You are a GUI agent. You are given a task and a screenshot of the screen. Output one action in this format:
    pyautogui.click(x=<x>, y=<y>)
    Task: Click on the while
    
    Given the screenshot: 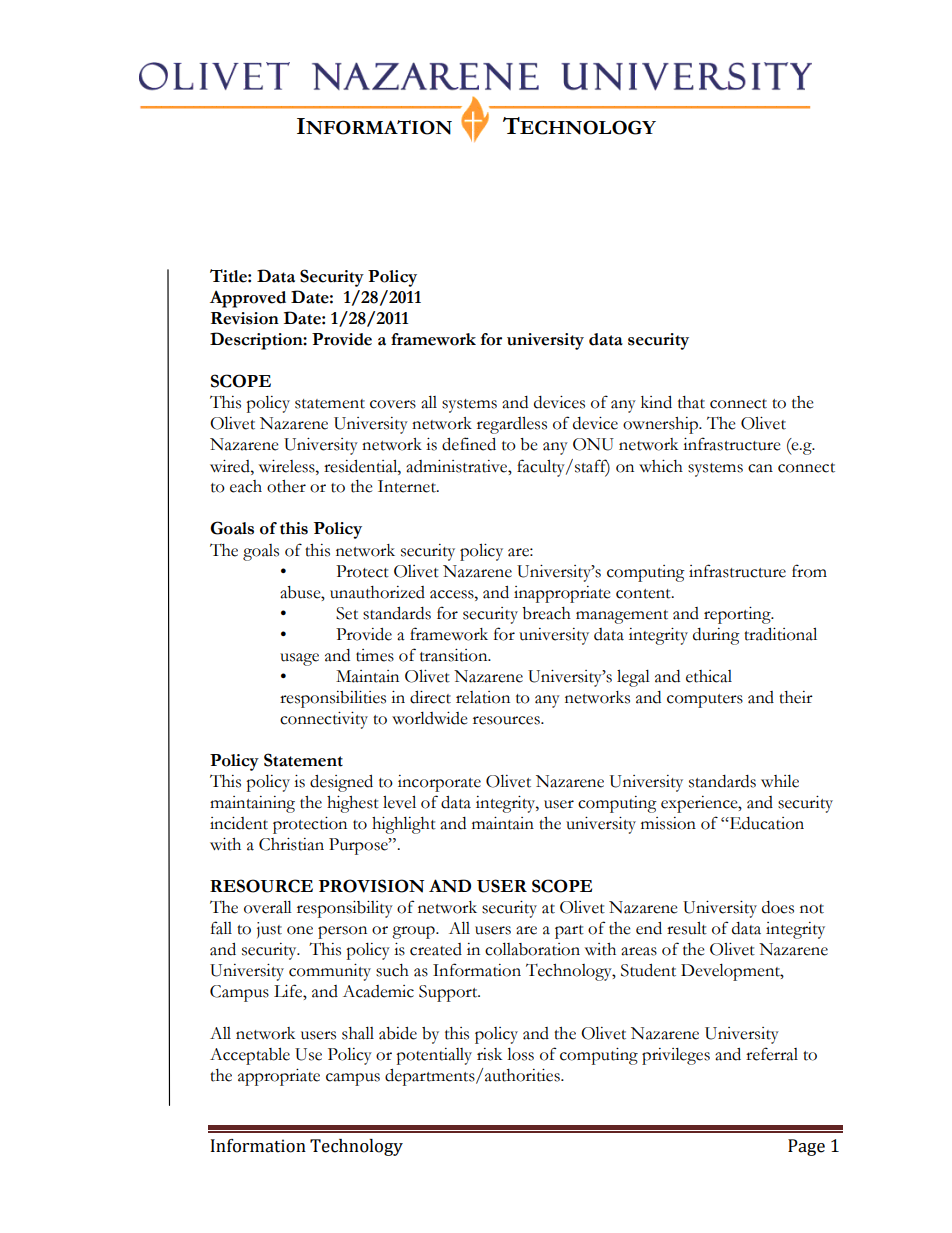 What is the action you would take?
    pyautogui.click(x=780, y=781)
